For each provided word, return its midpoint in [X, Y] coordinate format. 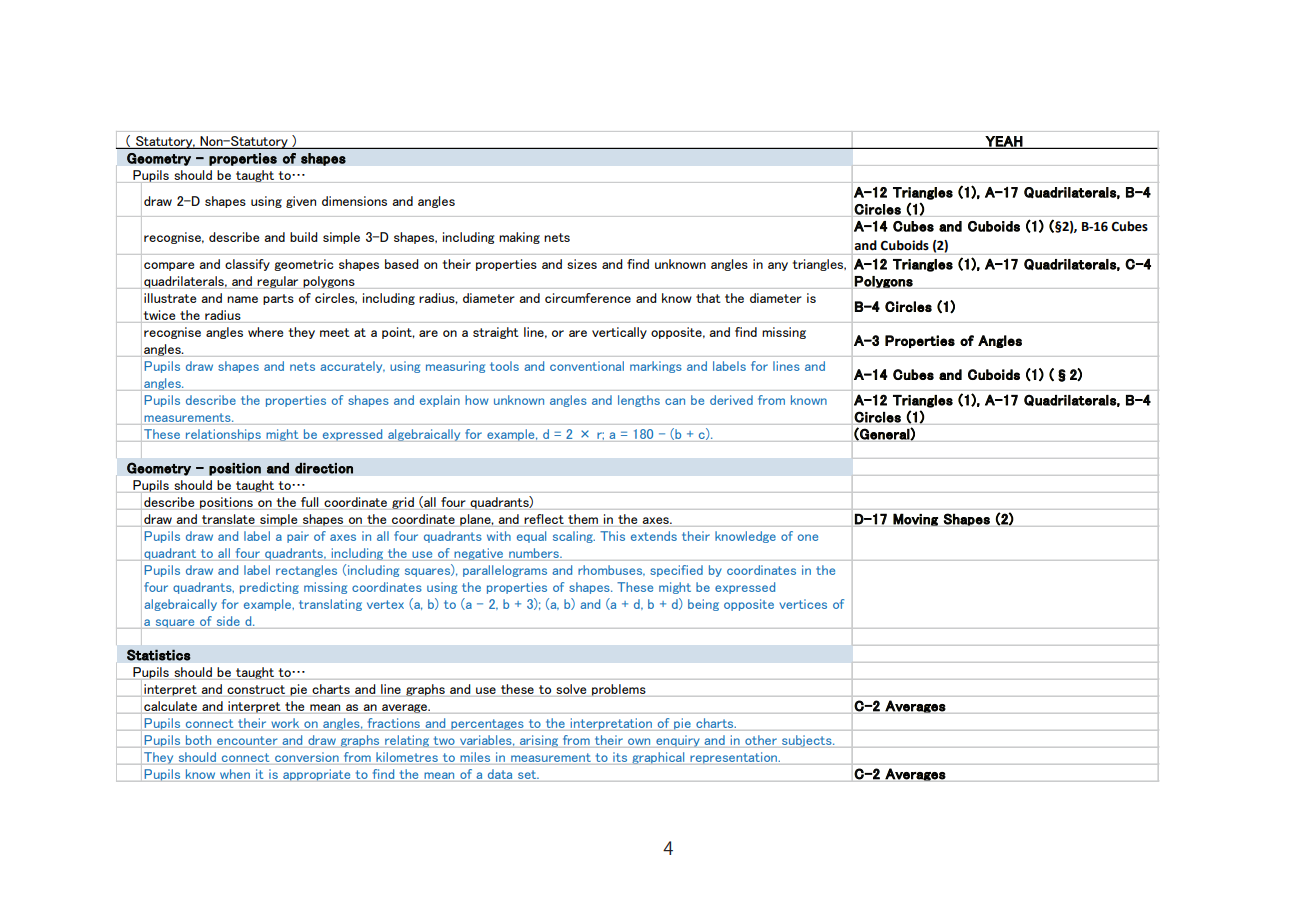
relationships [223, 435]
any [778, 266]
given [301, 202]
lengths [639, 401]
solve [571, 689]
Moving [916, 520]
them [583, 519]
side [228, 621]
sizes [582, 264]
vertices [803, 604]
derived [731, 400]
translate [228, 519]
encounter [247, 740]
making [519, 238]
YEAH [1004, 142]
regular [278, 282]
